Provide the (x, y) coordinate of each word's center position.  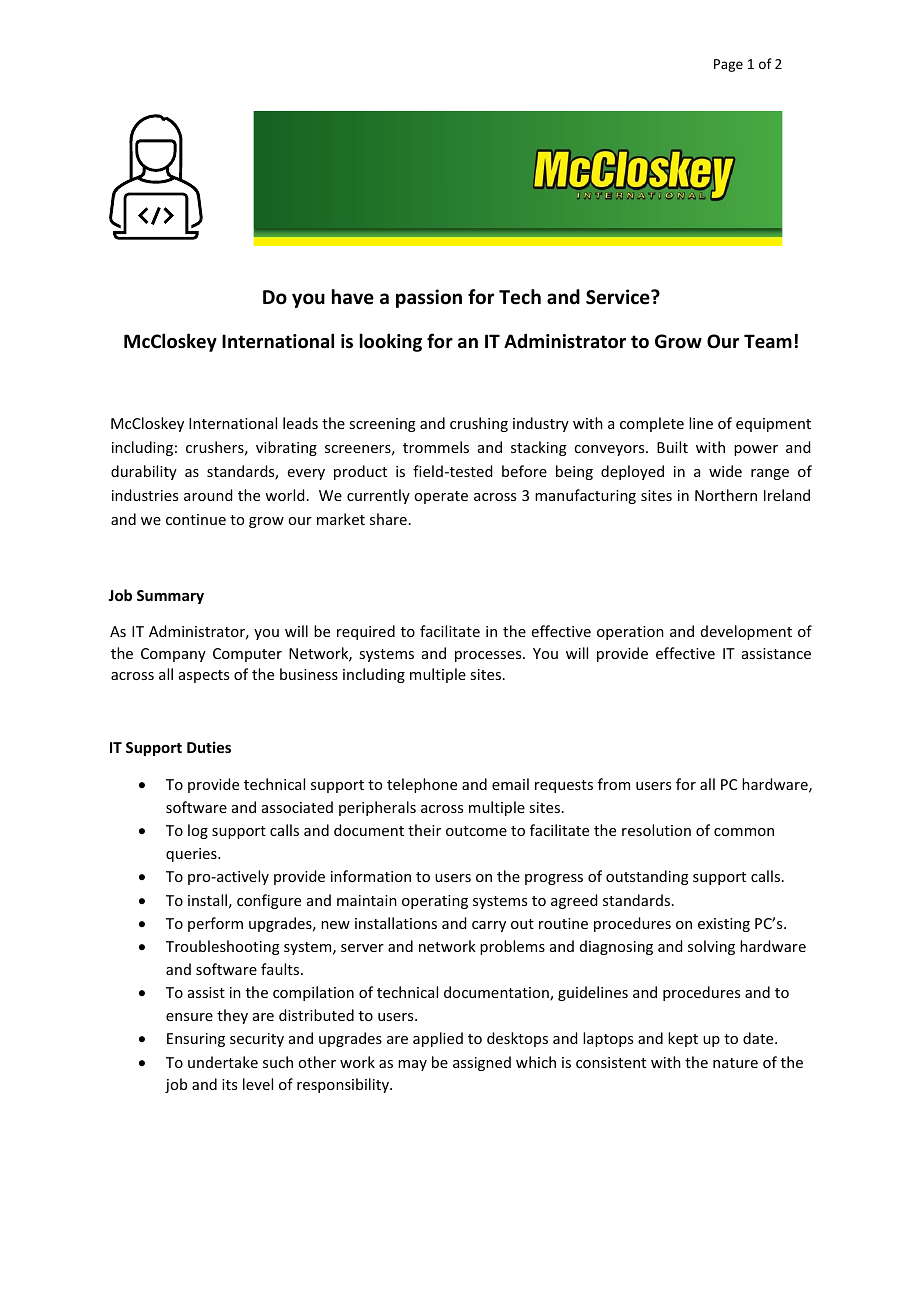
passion (429, 298)
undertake (223, 1062)
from (614, 784)
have (353, 297)
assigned (482, 1063)
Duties (209, 747)
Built (672, 447)
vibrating (286, 448)
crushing (479, 424)
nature (735, 1063)
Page (728, 65)
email (510, 784)
